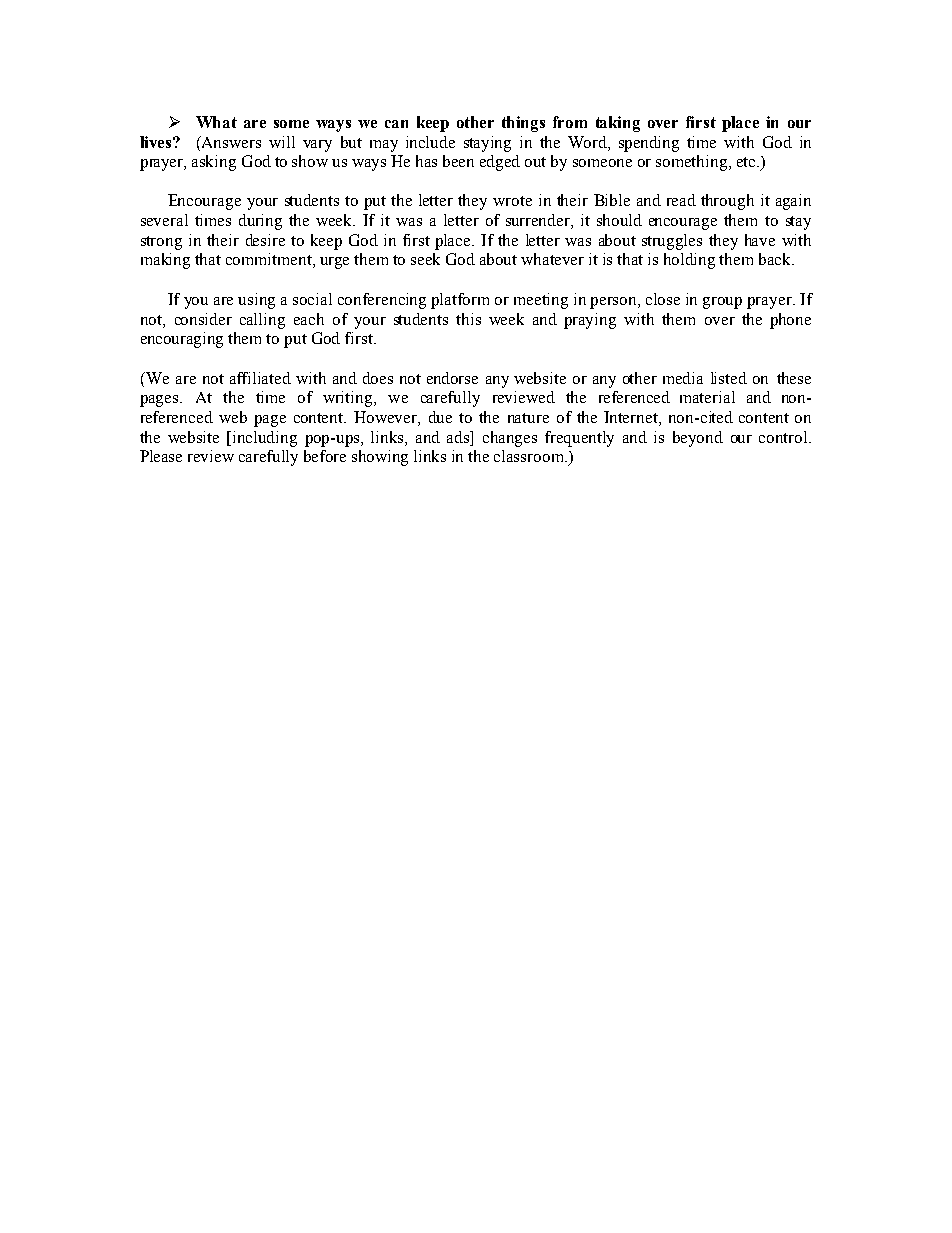 The image size is (952, 1233). Describe the element at coordinates (256, 301) in the screenshot. I see `using` at that location.
